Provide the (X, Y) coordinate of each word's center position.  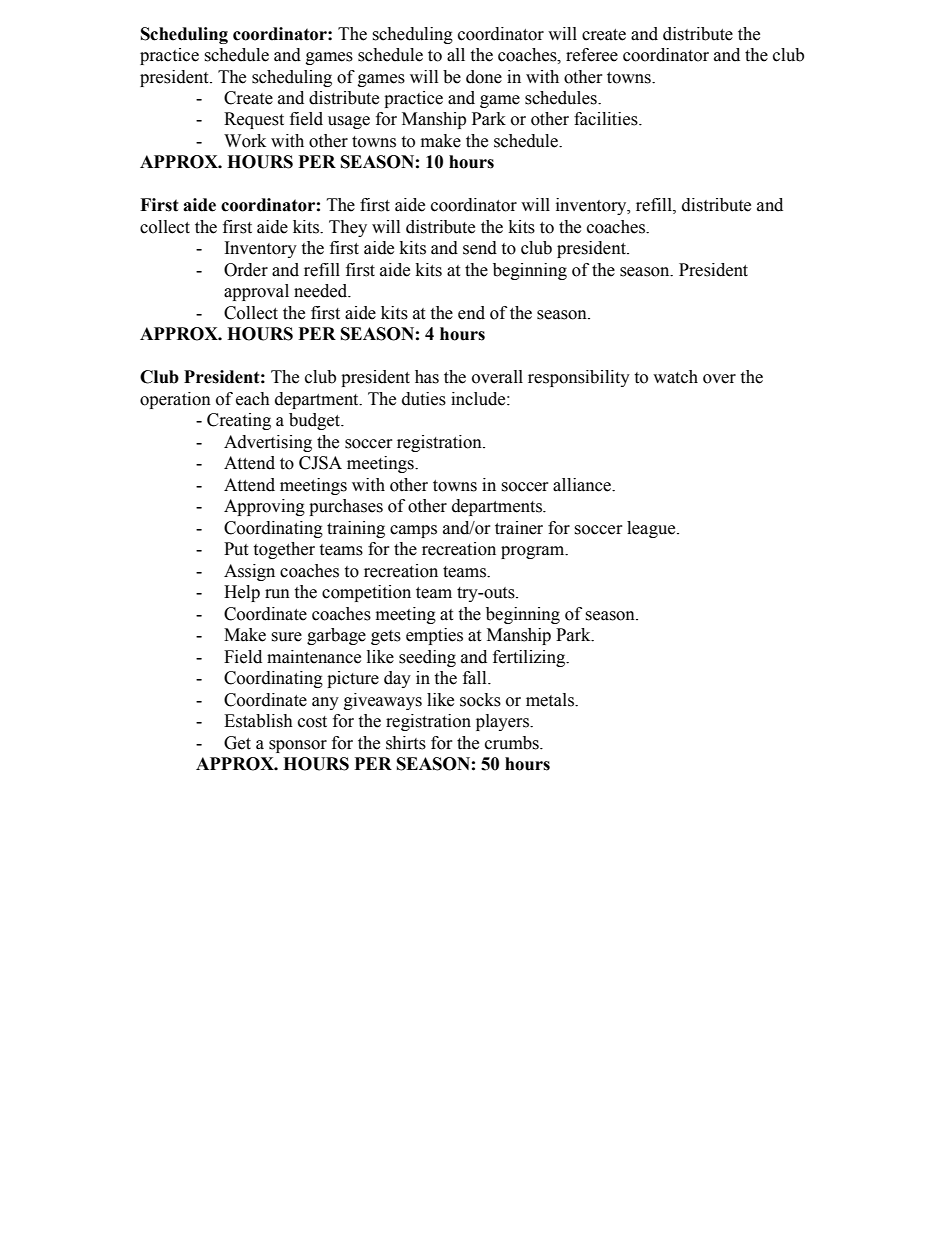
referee (592, 55)
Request (254, 120)
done (484, 77)
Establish (258, 721)
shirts (406, 743)
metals (551, 700)
